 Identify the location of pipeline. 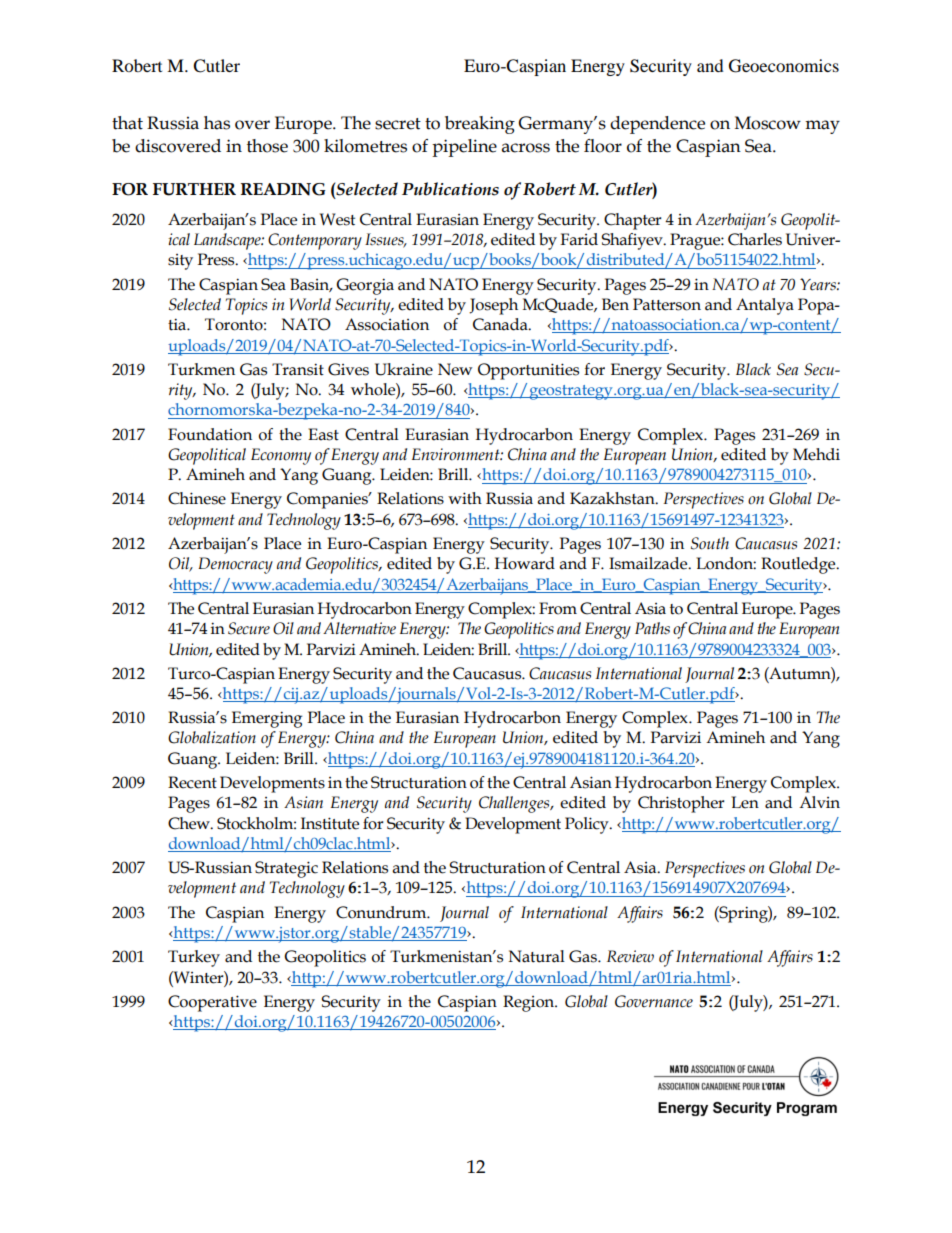
(464, 148).
